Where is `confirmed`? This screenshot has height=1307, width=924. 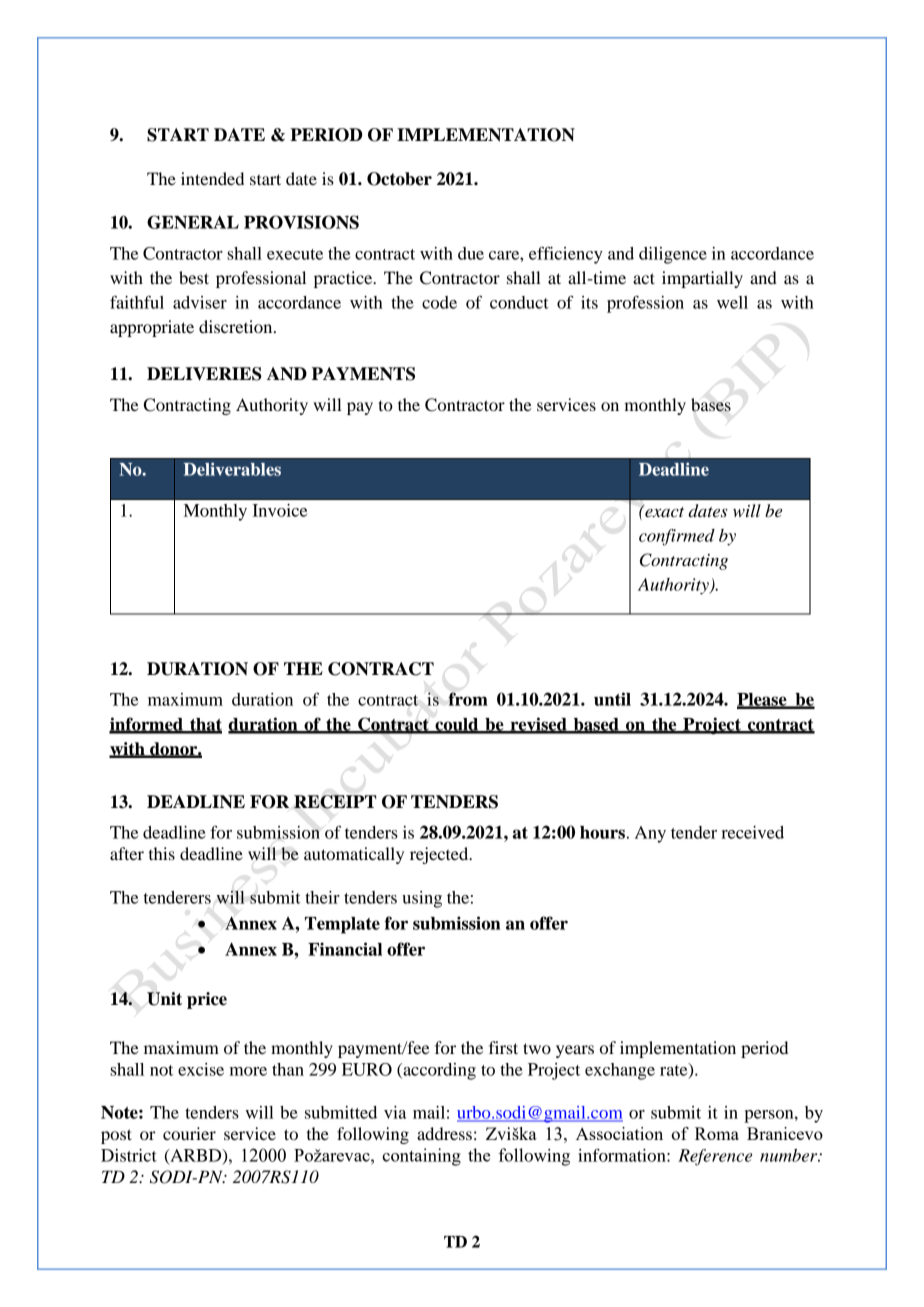
confirmed is located at coordinates (677, 537).
